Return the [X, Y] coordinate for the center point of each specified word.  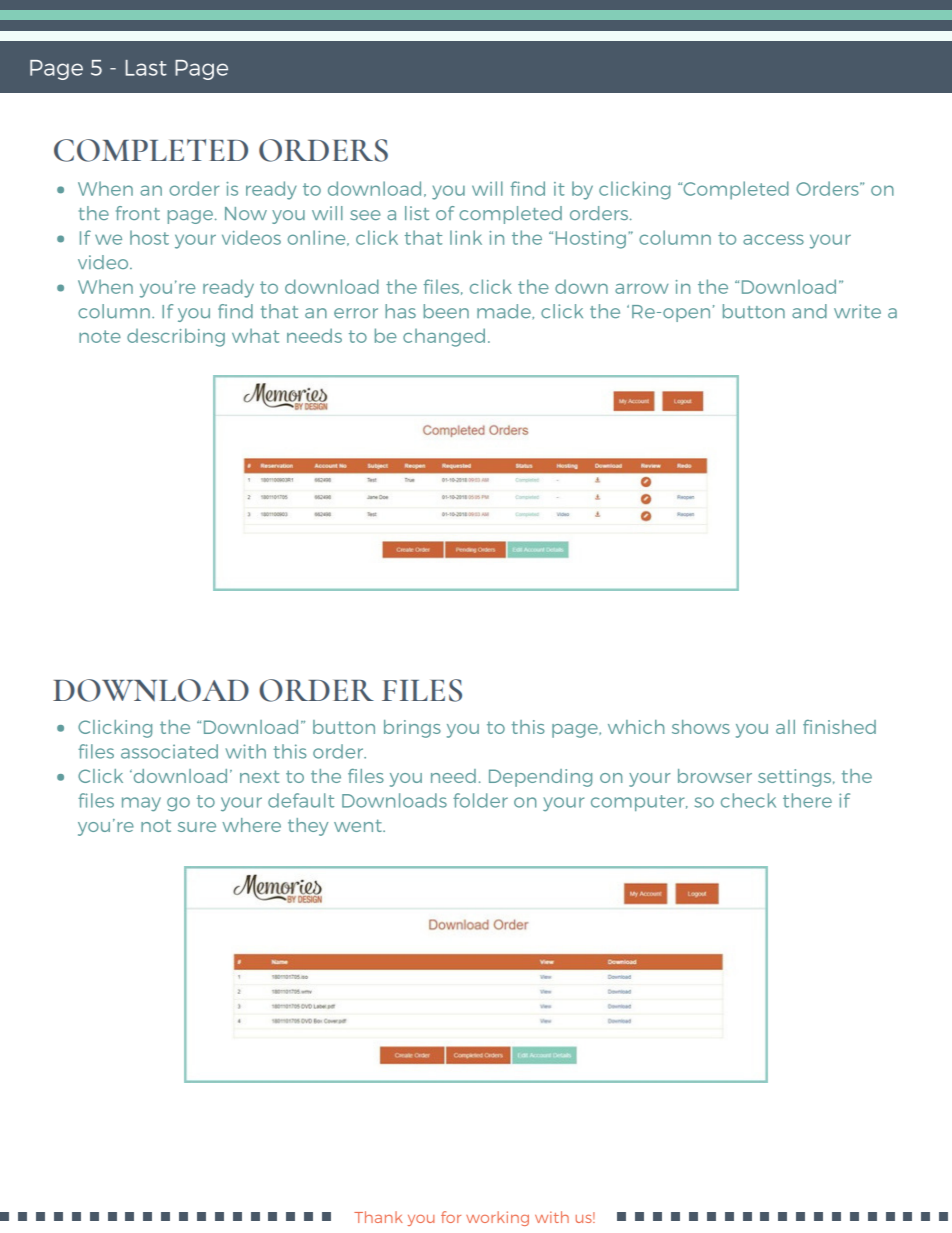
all [785, 727]
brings [412, 729]
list [417, 213]
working [497, 1218]
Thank [378, 1217]
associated [169, 751]
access [773, 239]
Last [146, 68]
